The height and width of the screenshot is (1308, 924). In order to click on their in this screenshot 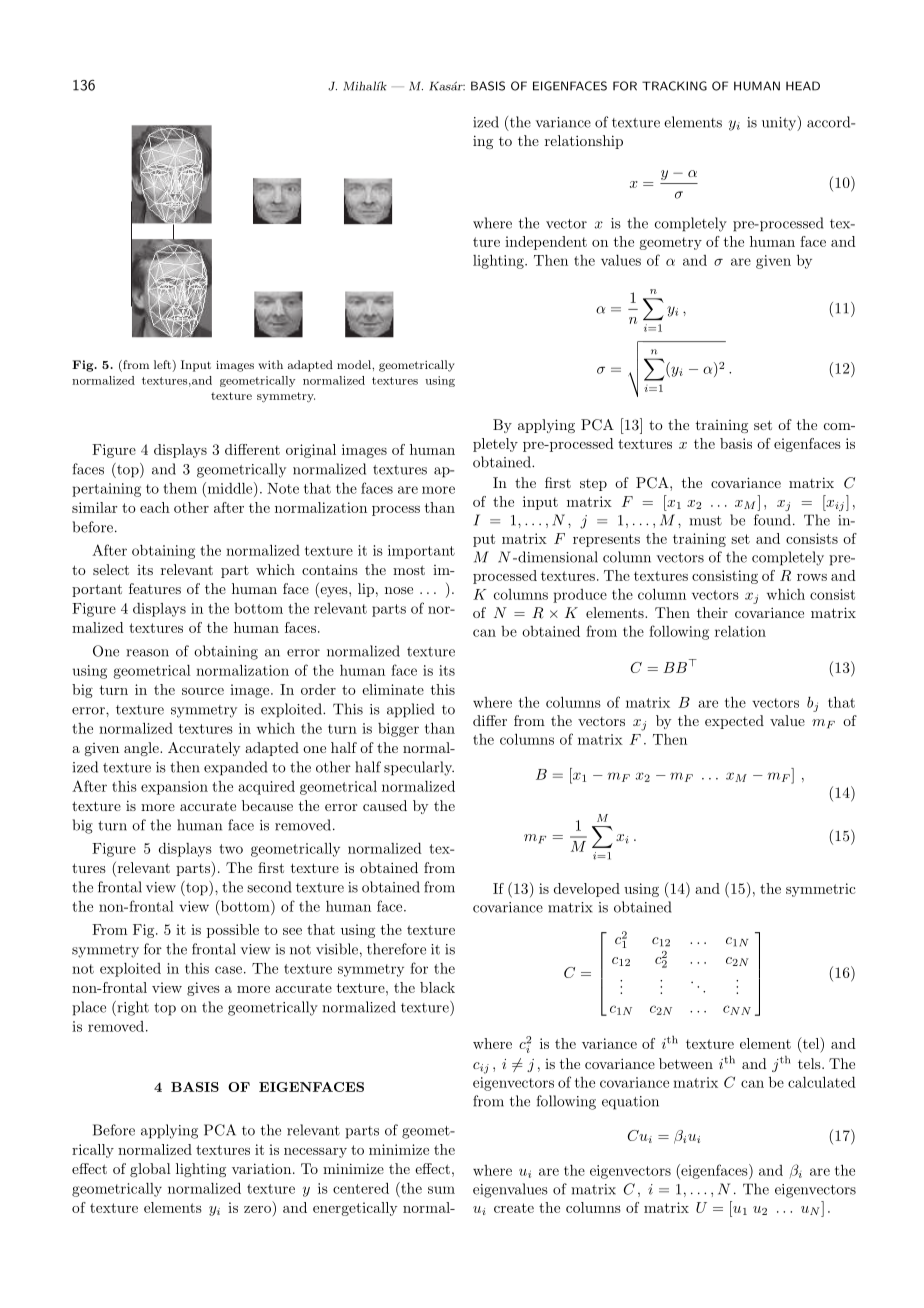, I will do `click(712, 612)`.
